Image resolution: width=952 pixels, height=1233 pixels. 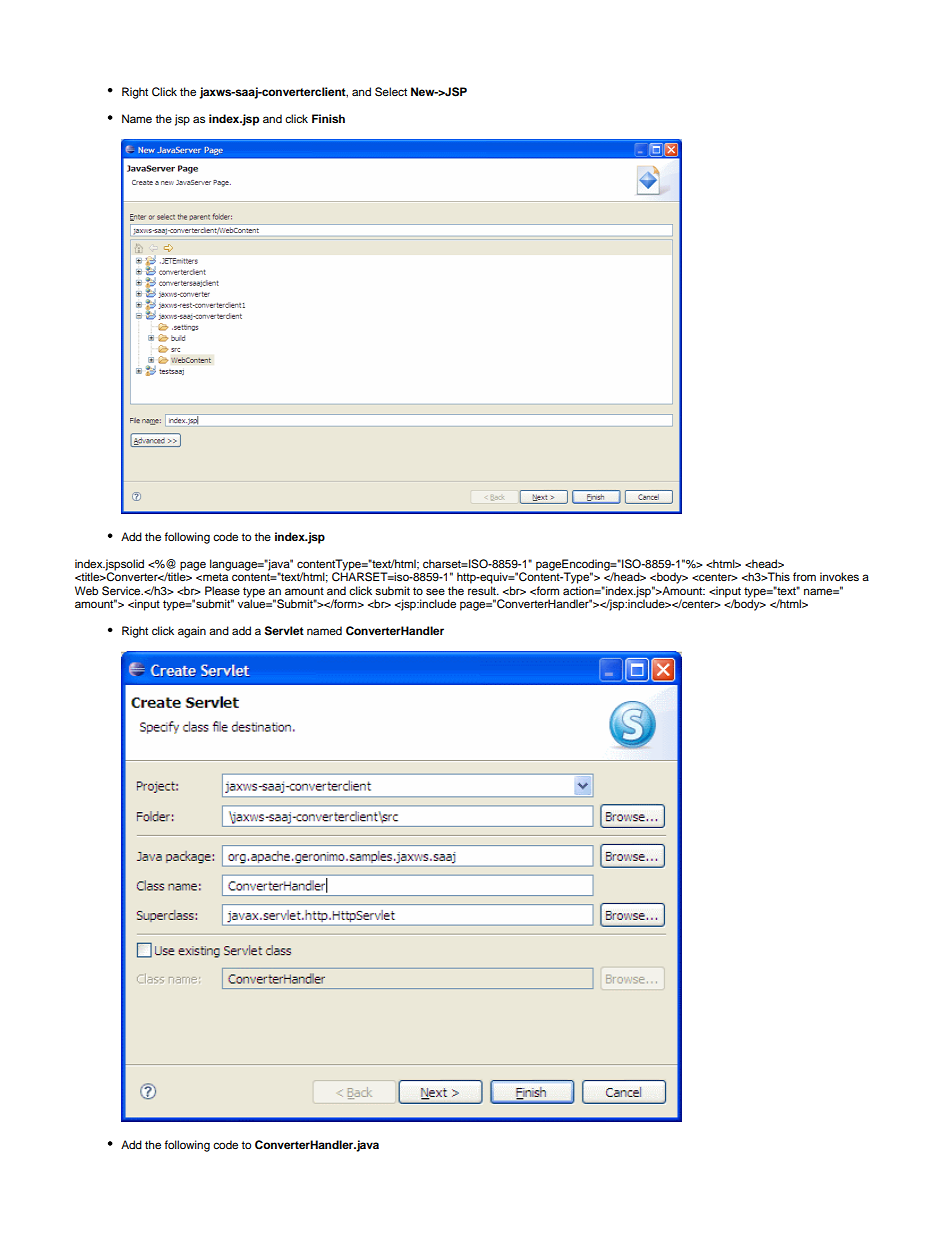 What do you see at coordinates (192, 632) in the image?
I see `again` at bounding box center [192, 632].
